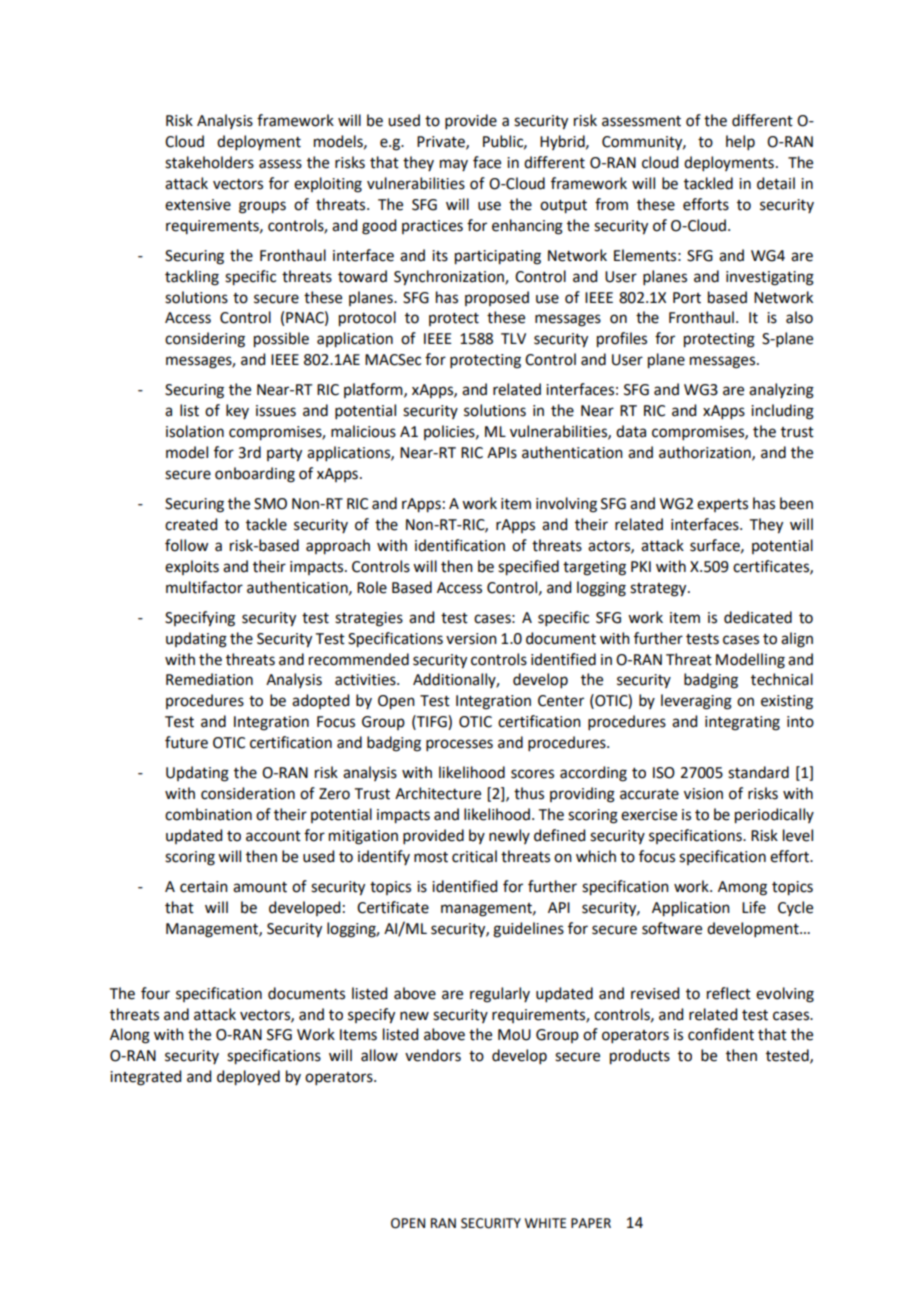 This document has height=1308, width=924. Describe the element at coordinates (209, 679) in the document. I see `Remediation` at that location.
